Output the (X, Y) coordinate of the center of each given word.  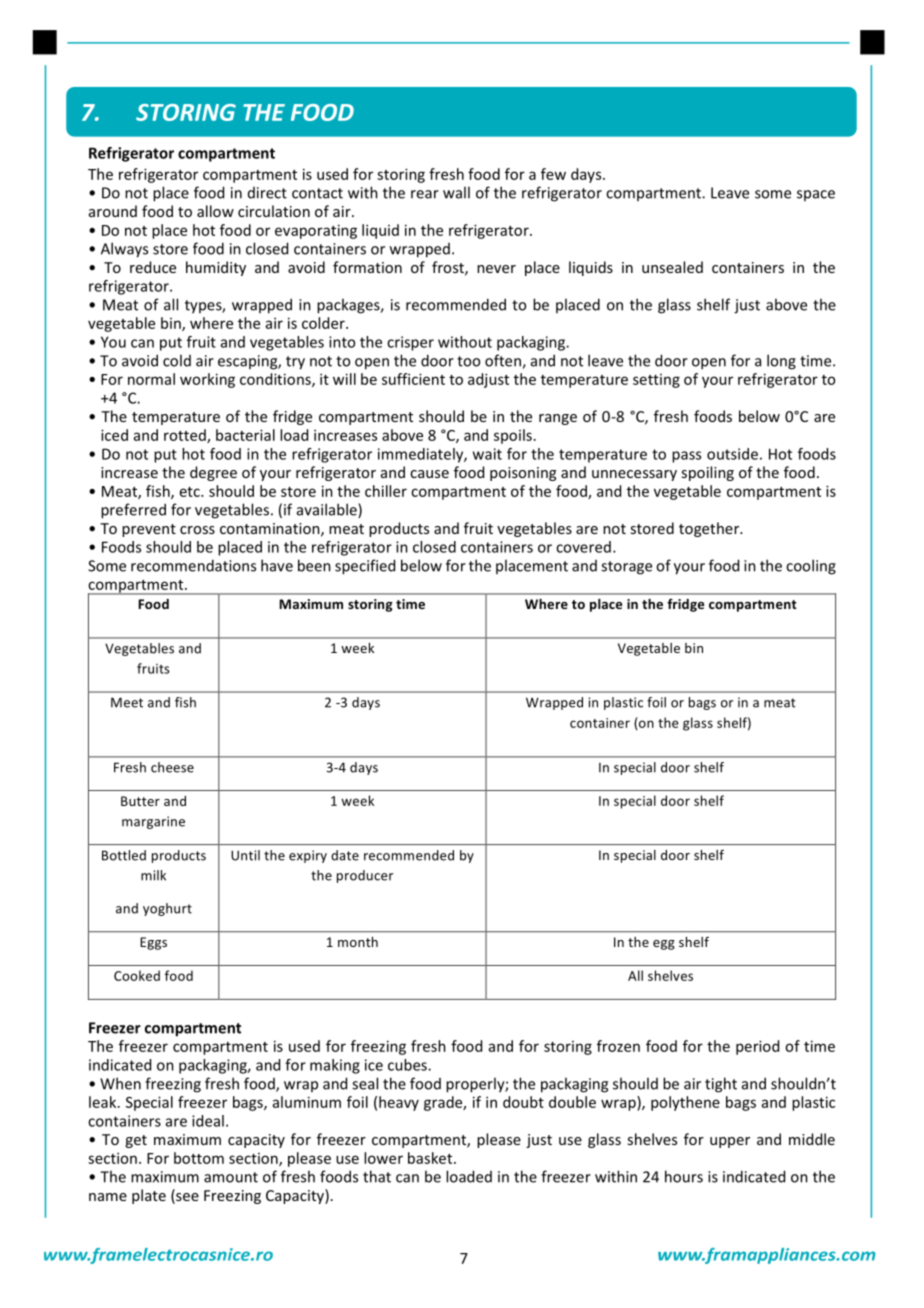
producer (365, 876)
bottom (199, 1158)
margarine (153, 822)
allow (215, 211)
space (816, 195)
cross (197, 530)
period (757, 1047)
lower (383, 1158)
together (710, 529)
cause (429, 474)
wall (456, 192)
